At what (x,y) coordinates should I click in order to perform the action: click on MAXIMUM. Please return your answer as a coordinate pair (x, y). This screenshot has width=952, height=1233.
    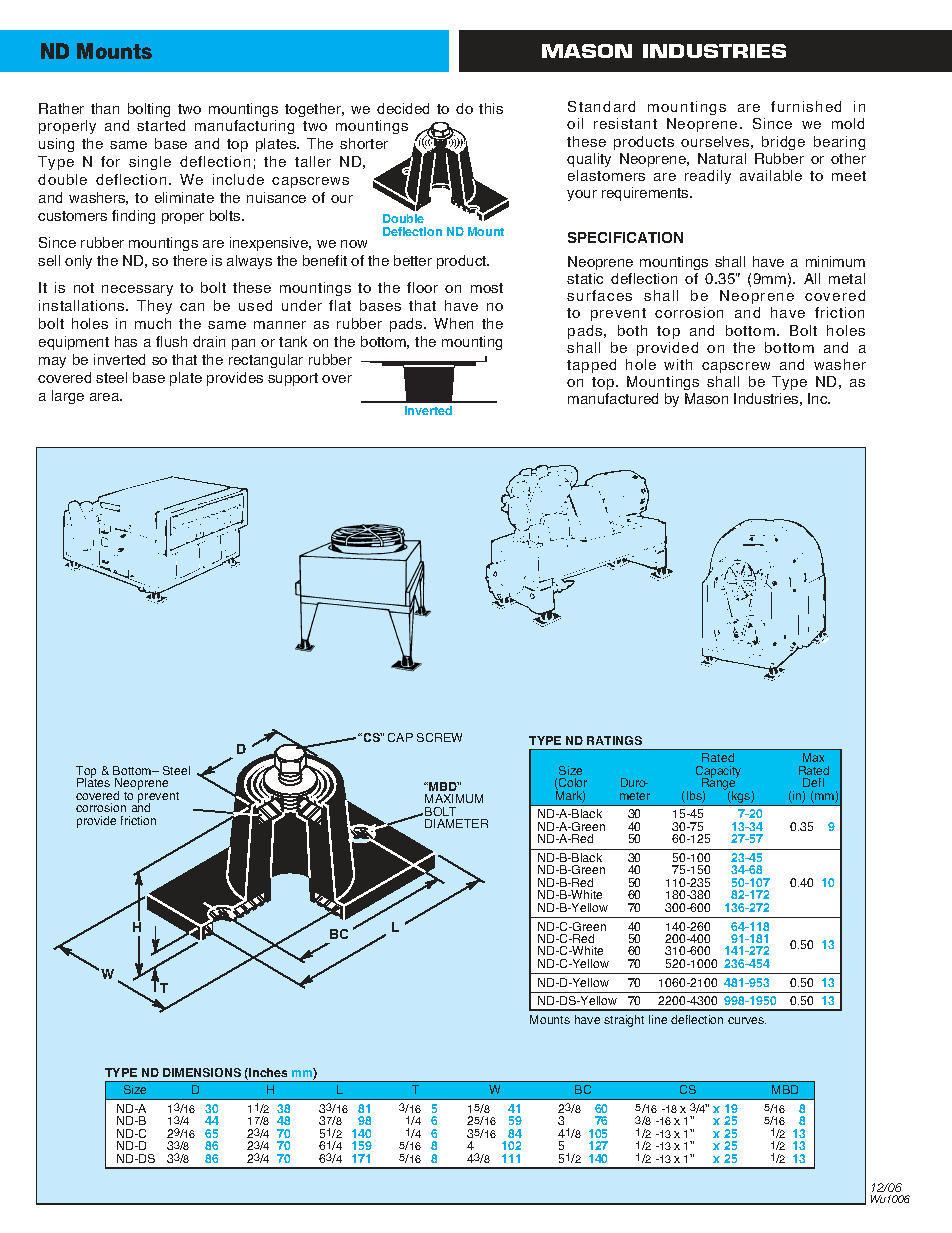
    Looking at the image, I should click on (454, 798).
